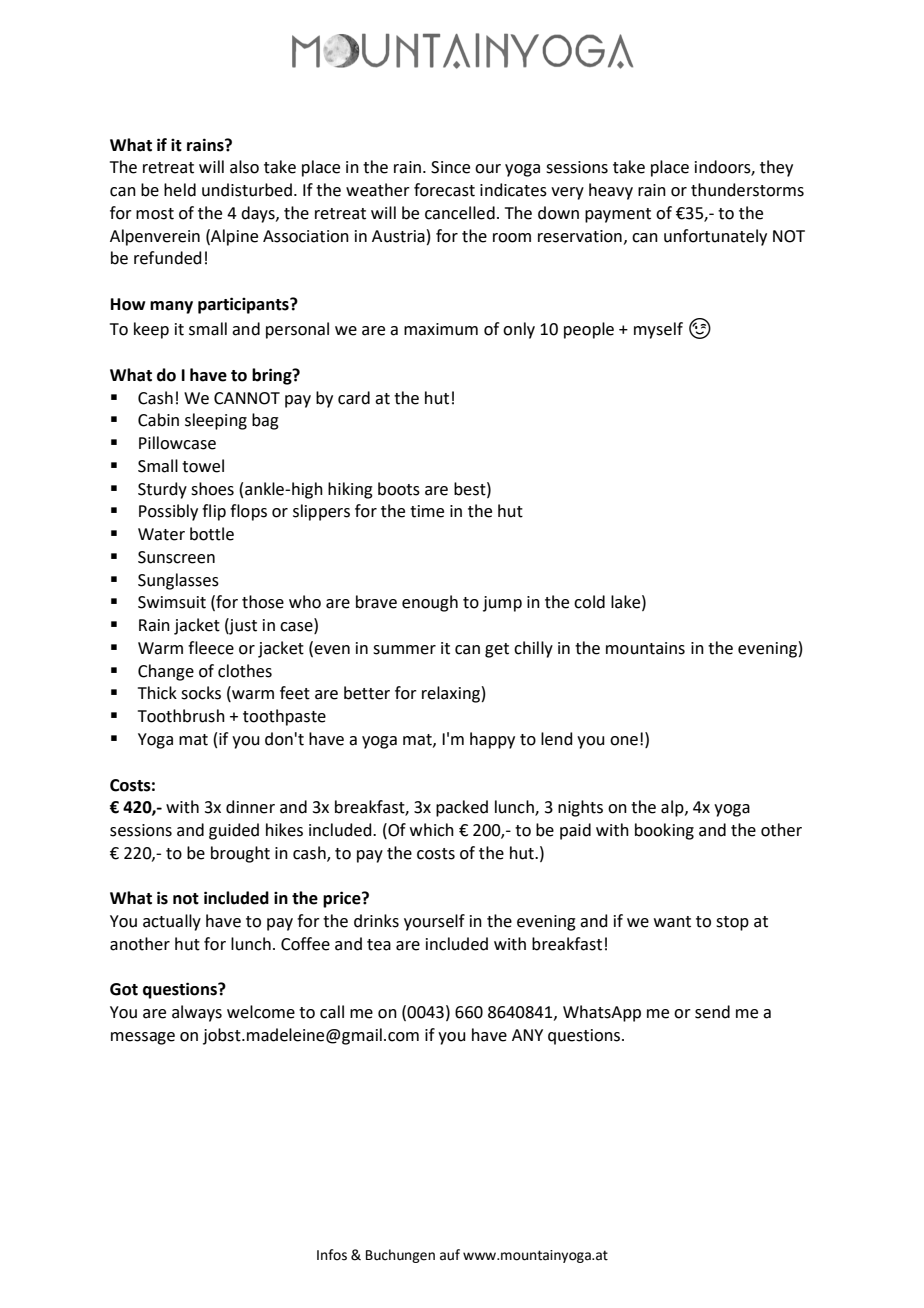 Image resolution: width=924 pixels, height=1308 pixels. Describe the element at coordinates (201, 693) in the document. I see `socks` at that location.
